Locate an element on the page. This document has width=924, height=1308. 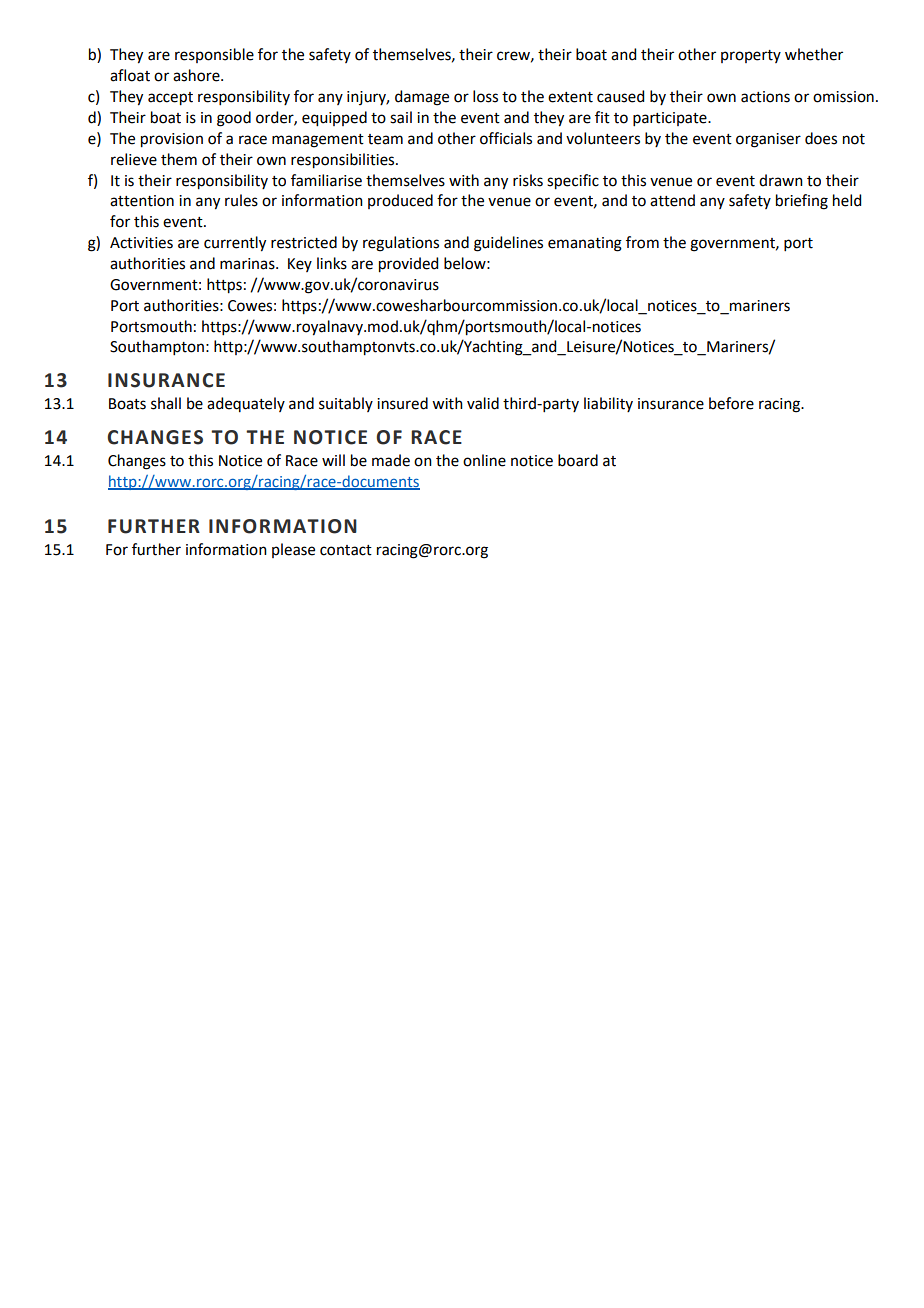
loss is located at coordinates (485, 96).
